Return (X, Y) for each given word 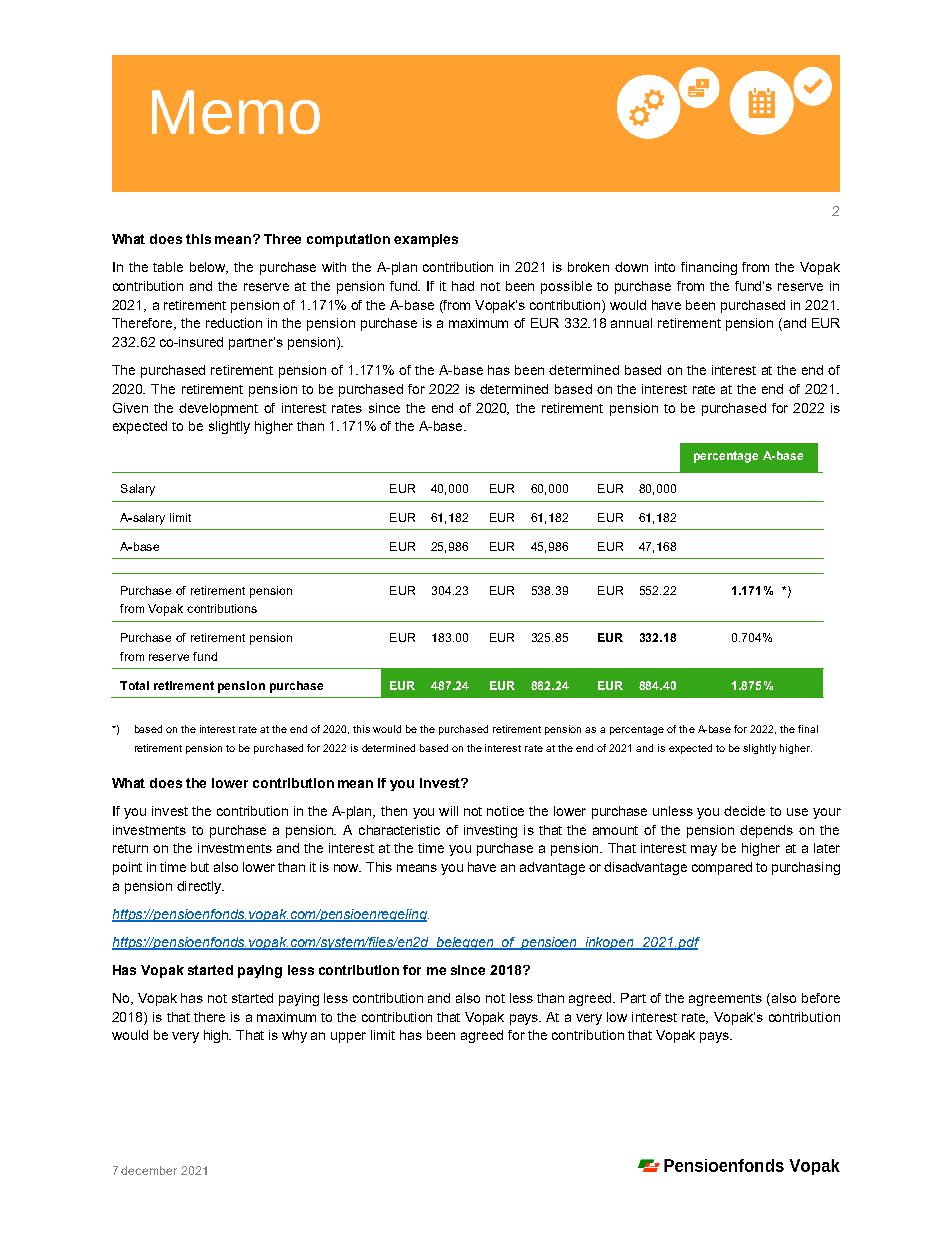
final (808, 729)
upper (348, 1037)
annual (631, 323)
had (463, 286)
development (218, 409)
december (149, 1170)
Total (134, 685)
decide (744, 811)
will (448, 811)
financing (709, 268)
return (130, 848)
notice (505, 811)
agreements (725, 1000)
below (209, 268)
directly (200, 887)
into (665, 267)
